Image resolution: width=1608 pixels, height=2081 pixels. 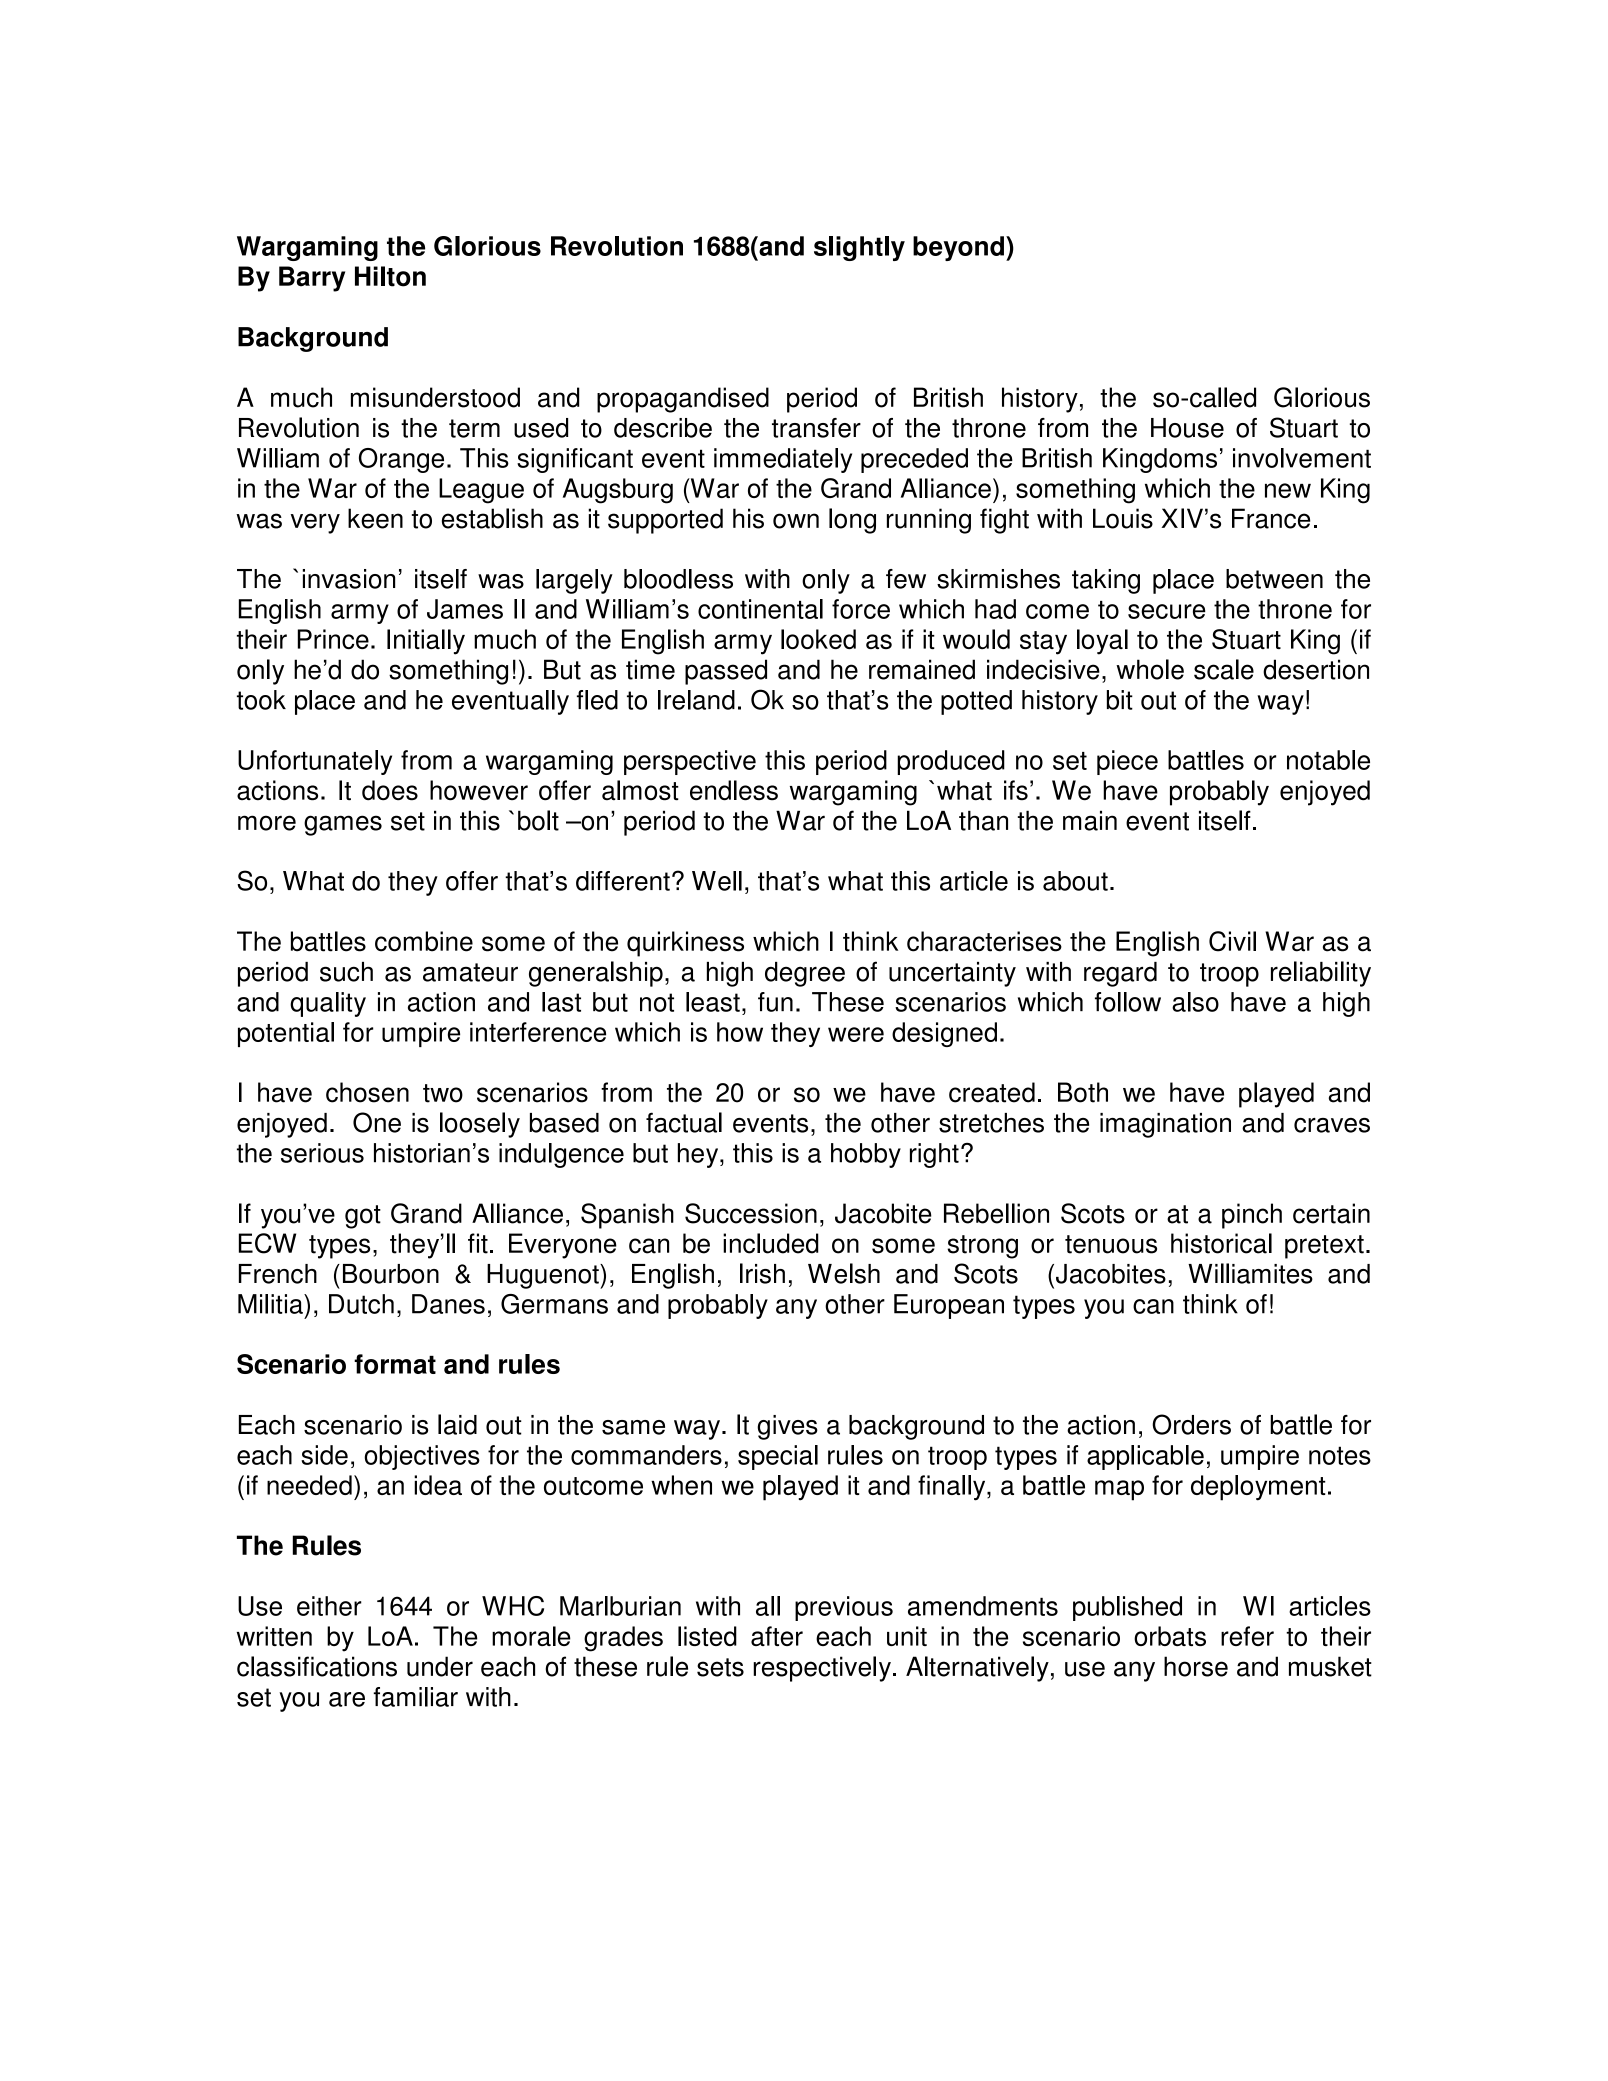 I want to click on imagination, so click(x=1165, y=1125).
